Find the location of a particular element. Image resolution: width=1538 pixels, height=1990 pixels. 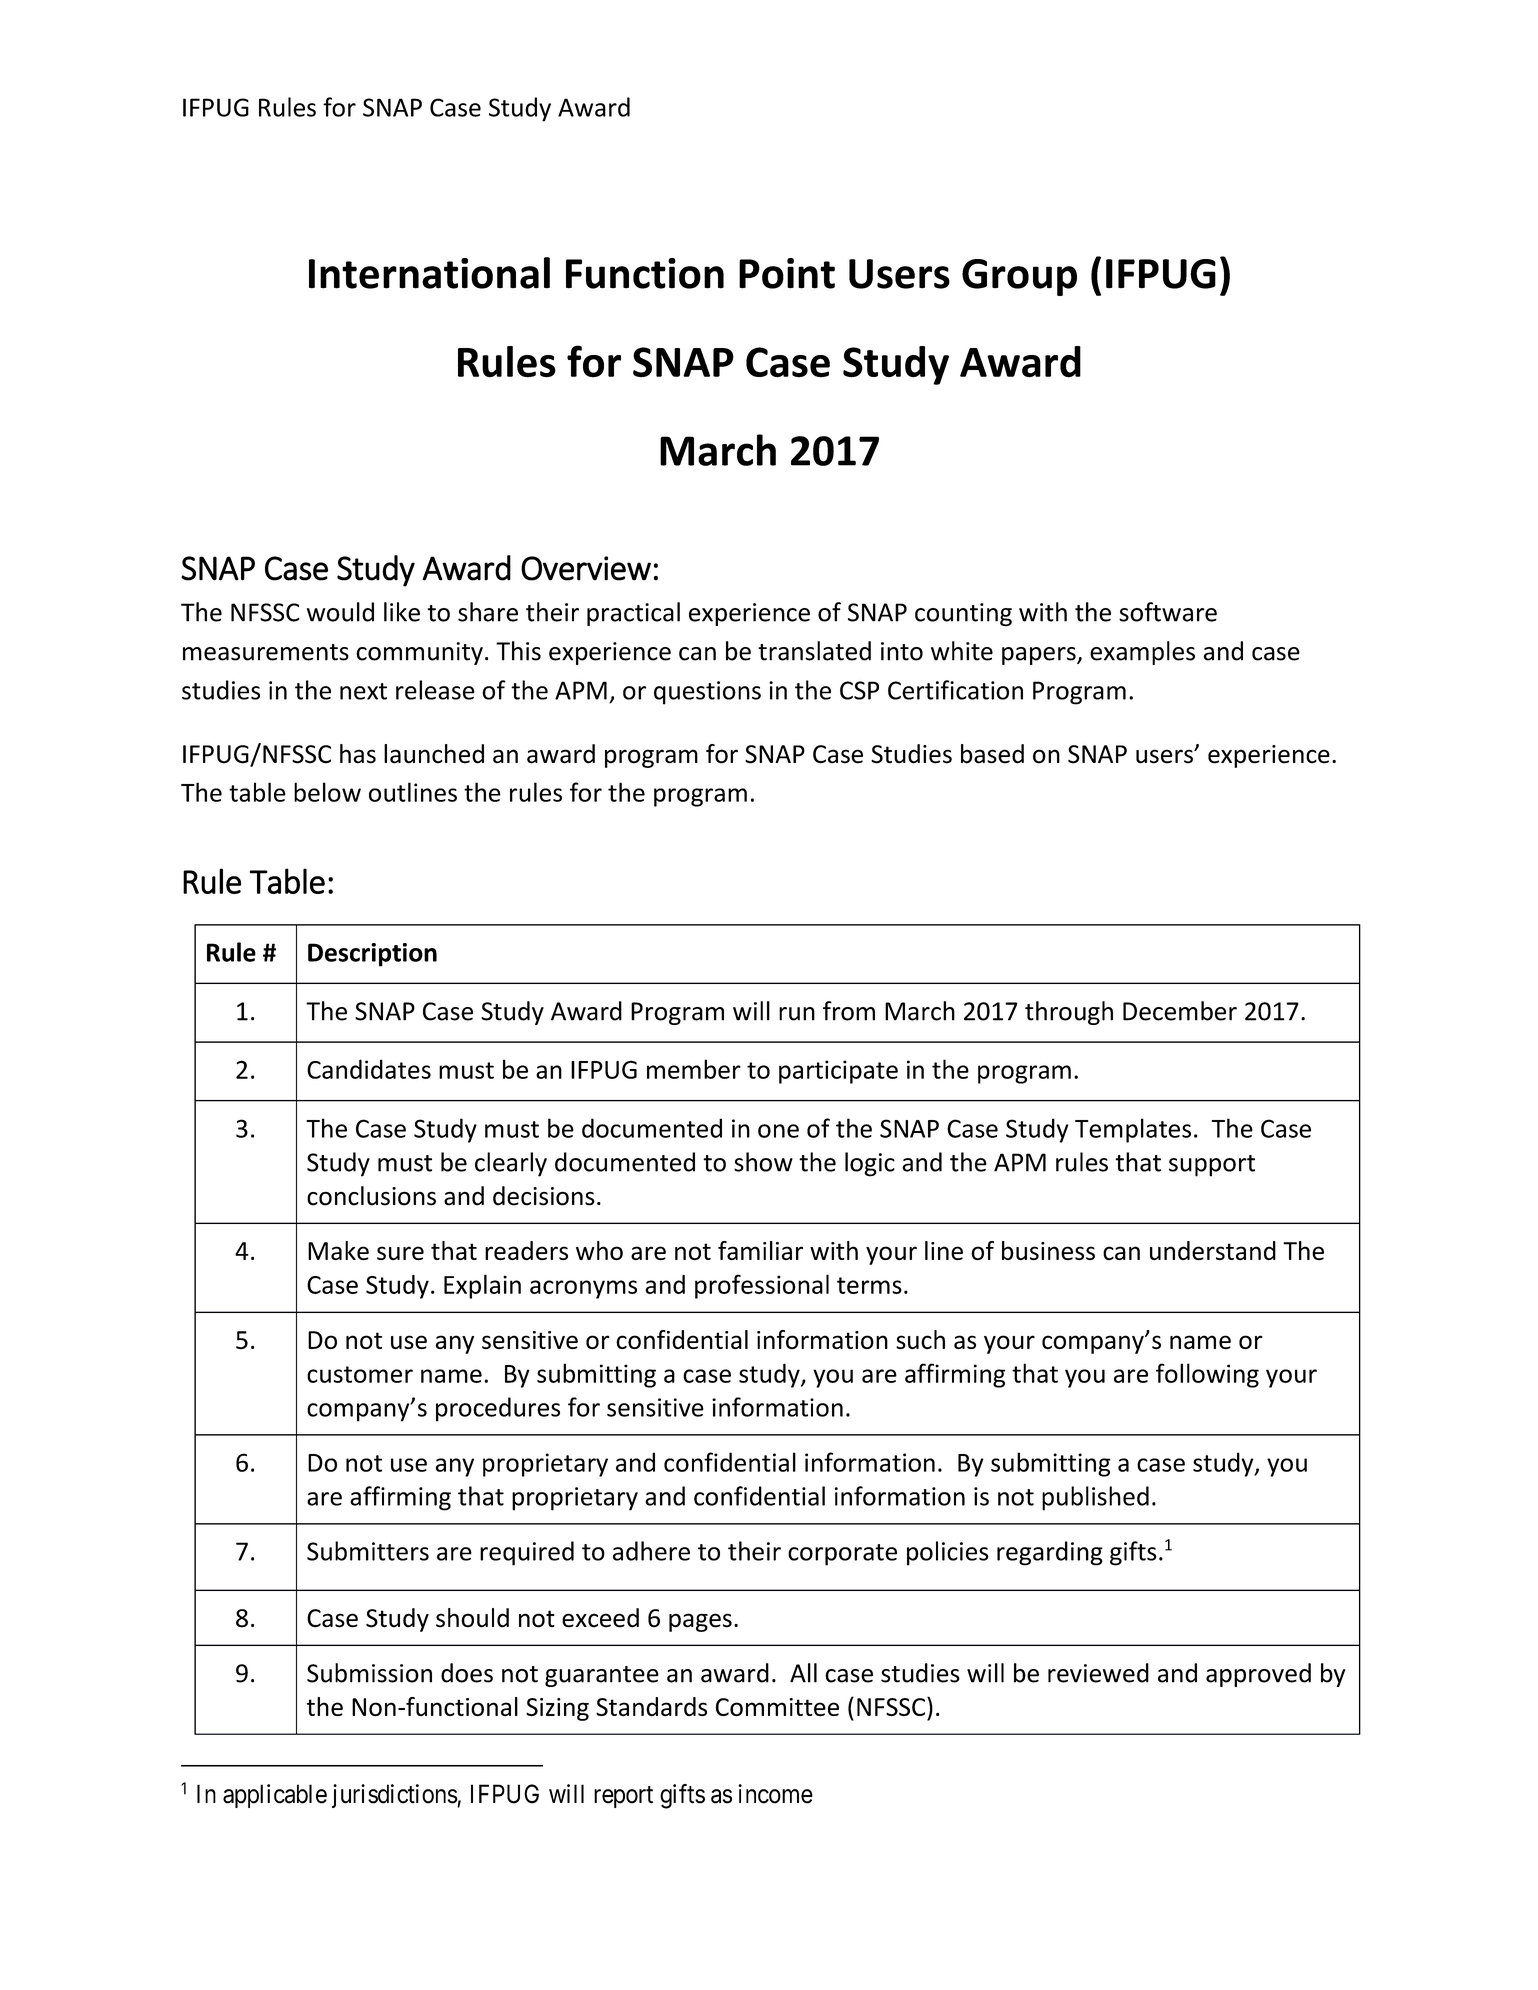

following is located at coordinates (1207, 1375).
